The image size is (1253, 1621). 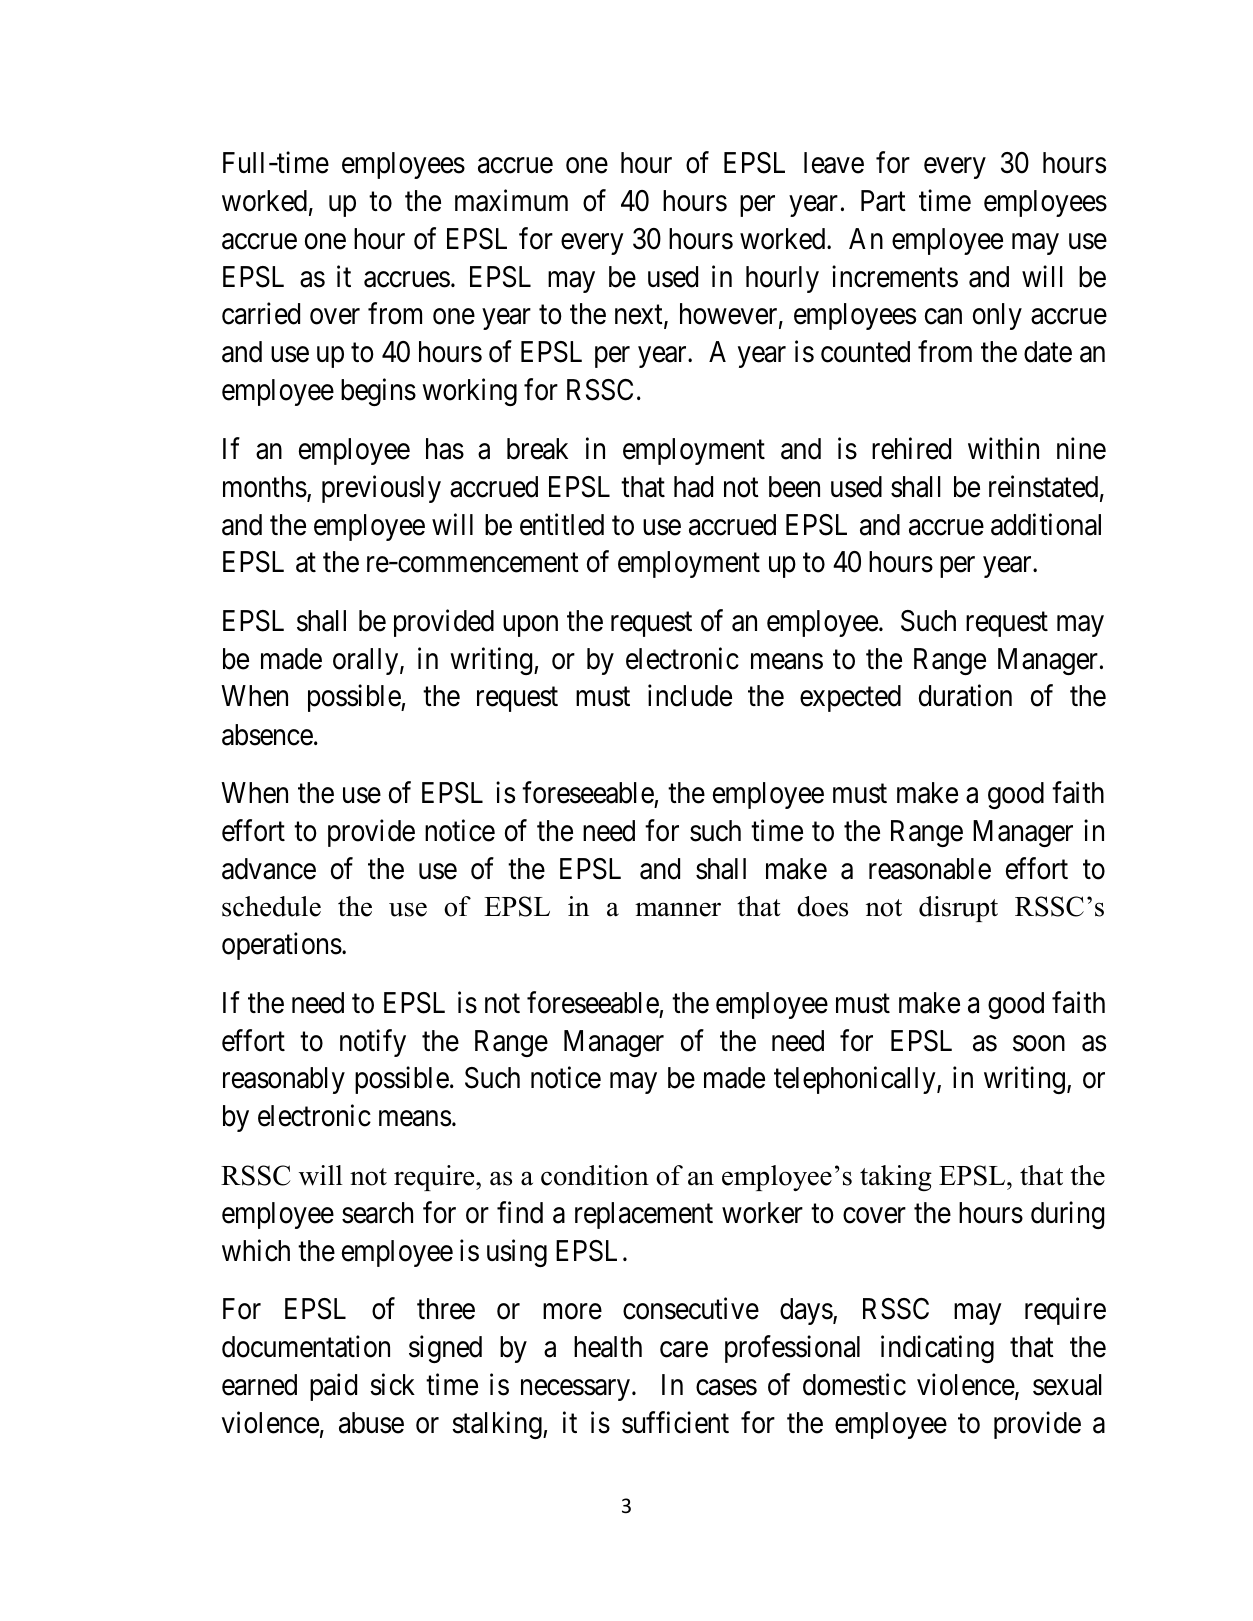 What do you see at coordinates (1039, 1043) in the screenshot?
I see `soon` at bounding box center [1039, 1043].
